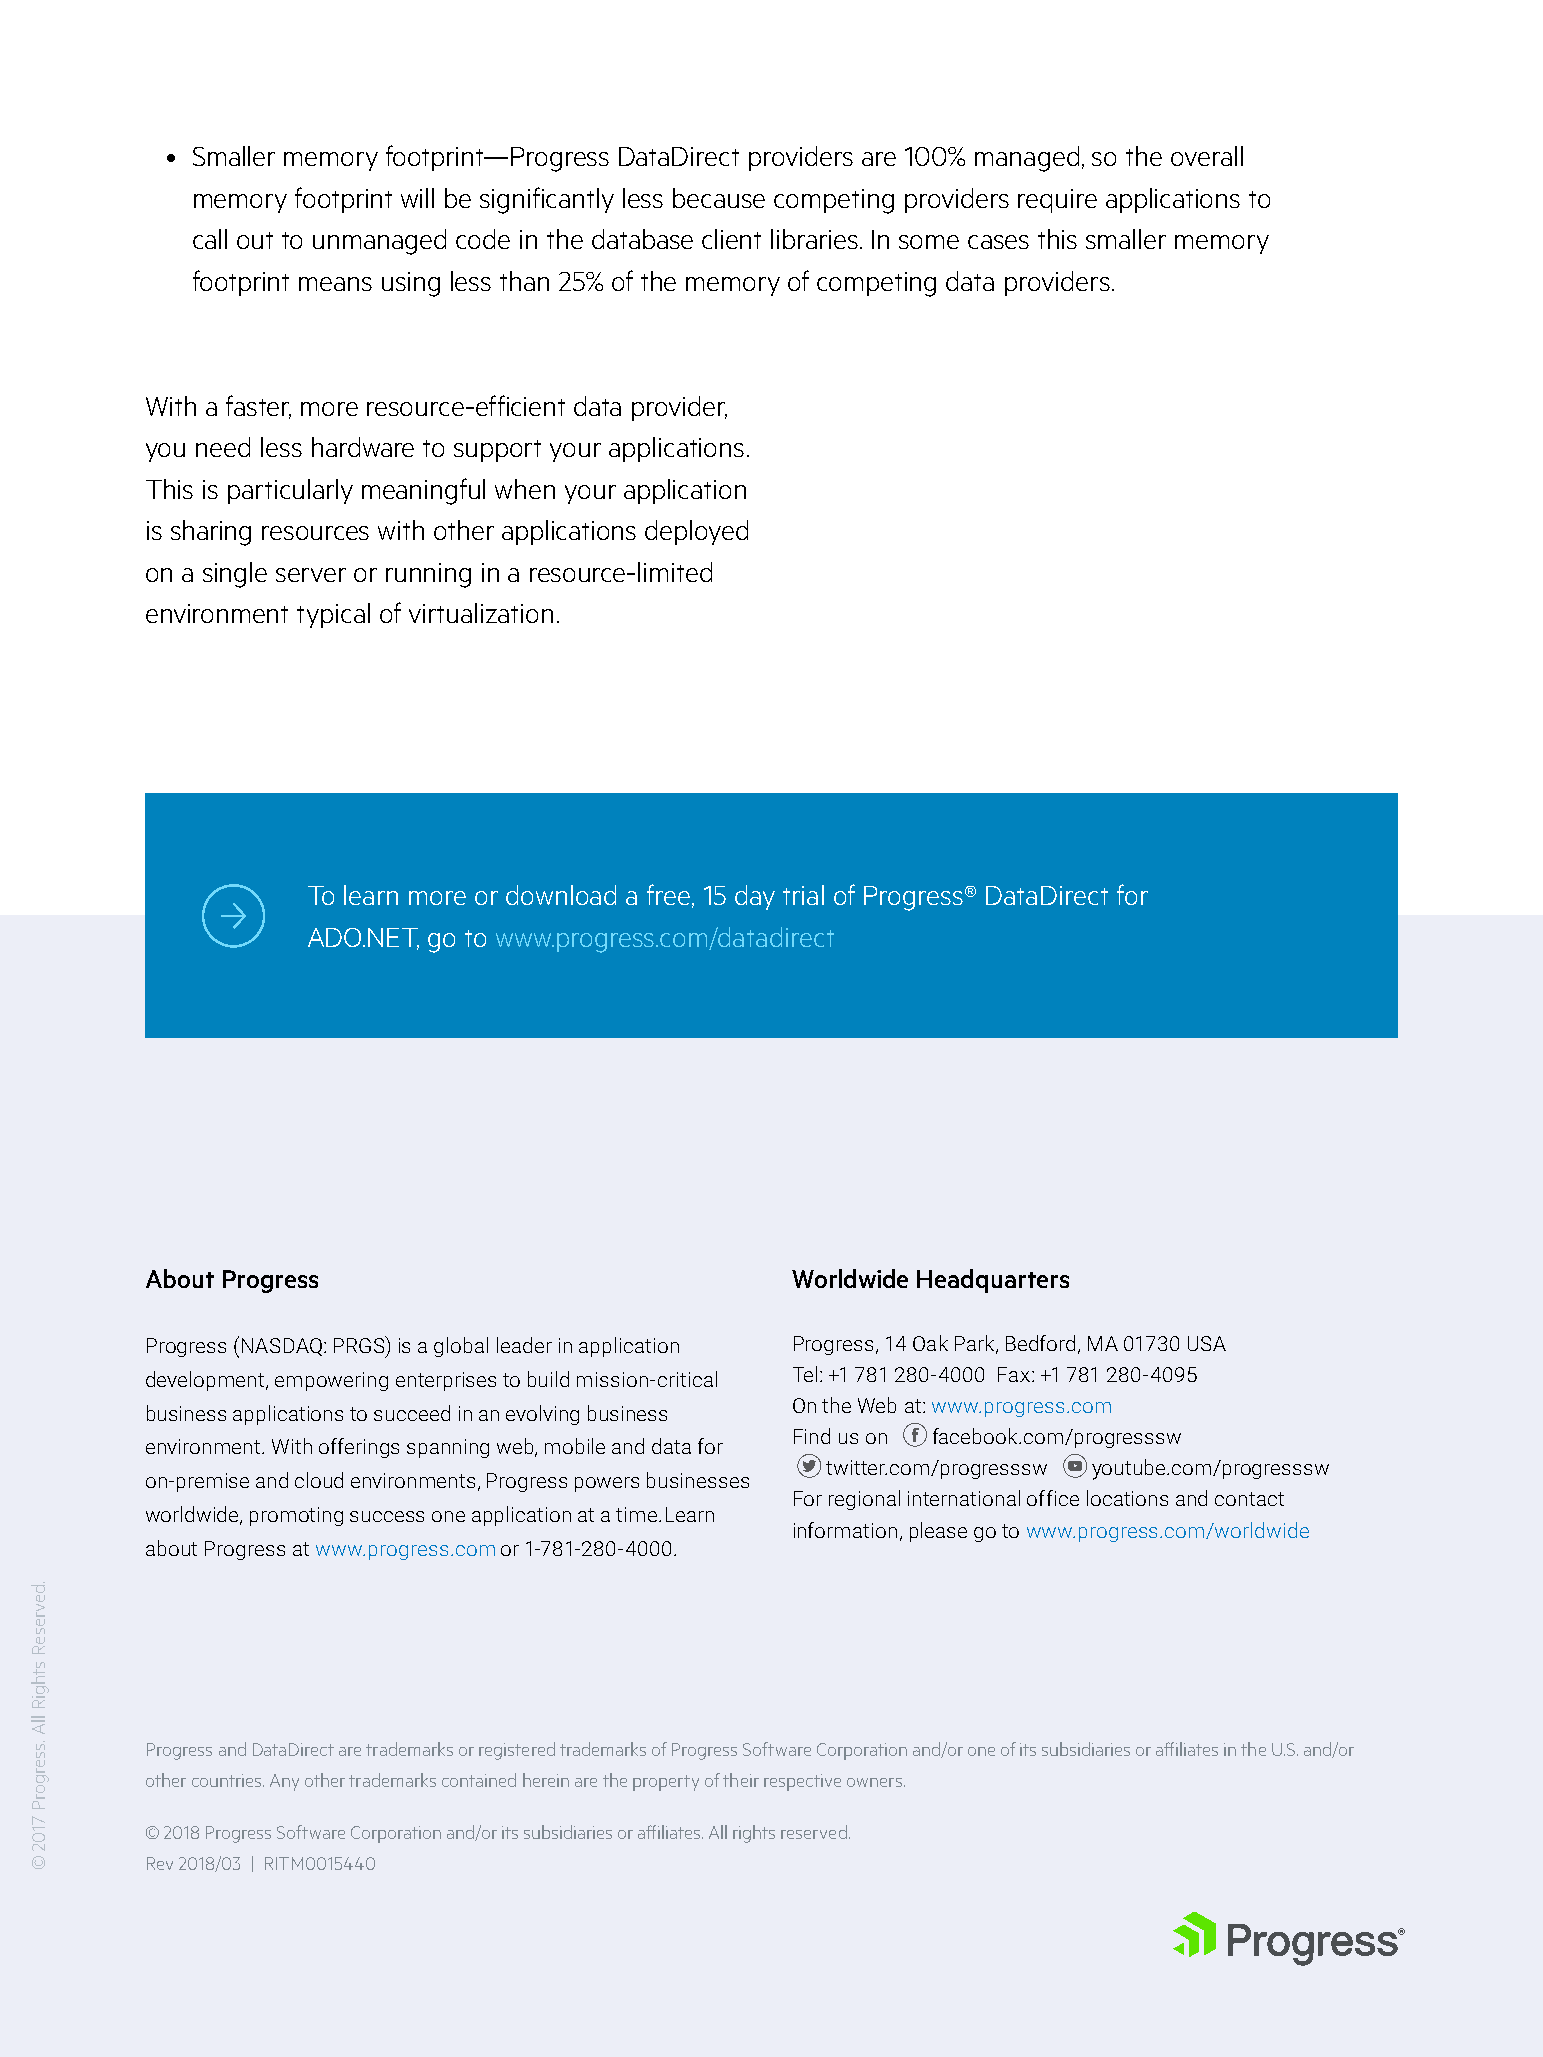  I want to click on locations, so click(1127, 1498).
